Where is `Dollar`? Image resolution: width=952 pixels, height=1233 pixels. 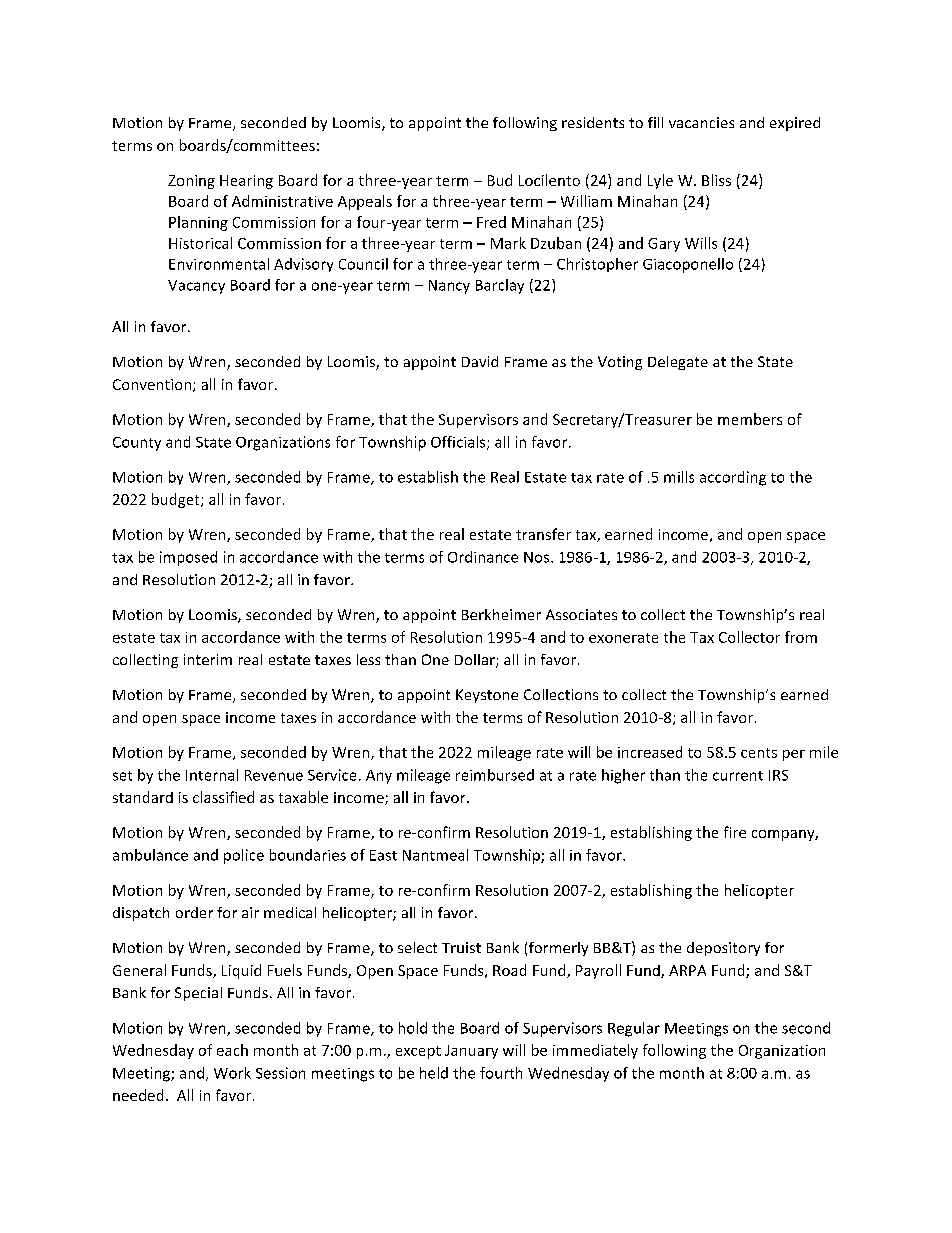 Dollar is located at coordinates (476, 661).
